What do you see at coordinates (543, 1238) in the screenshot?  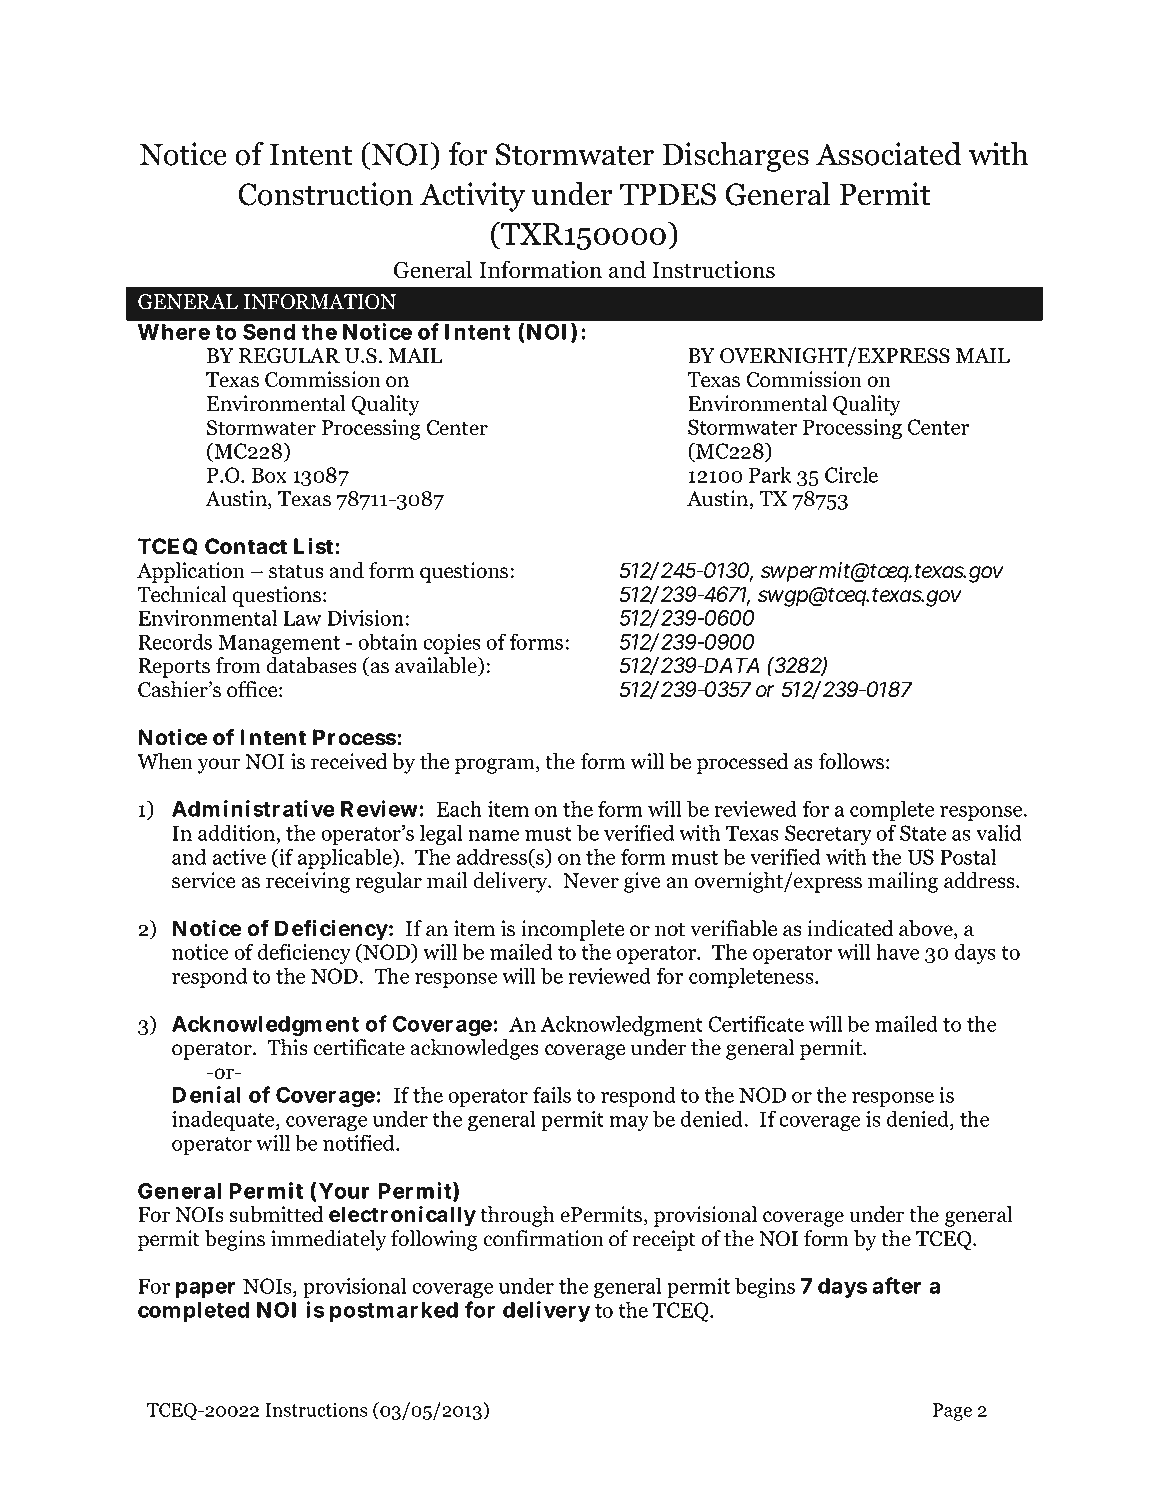 I see `confirmation` at bounding box center [543, 1238].
